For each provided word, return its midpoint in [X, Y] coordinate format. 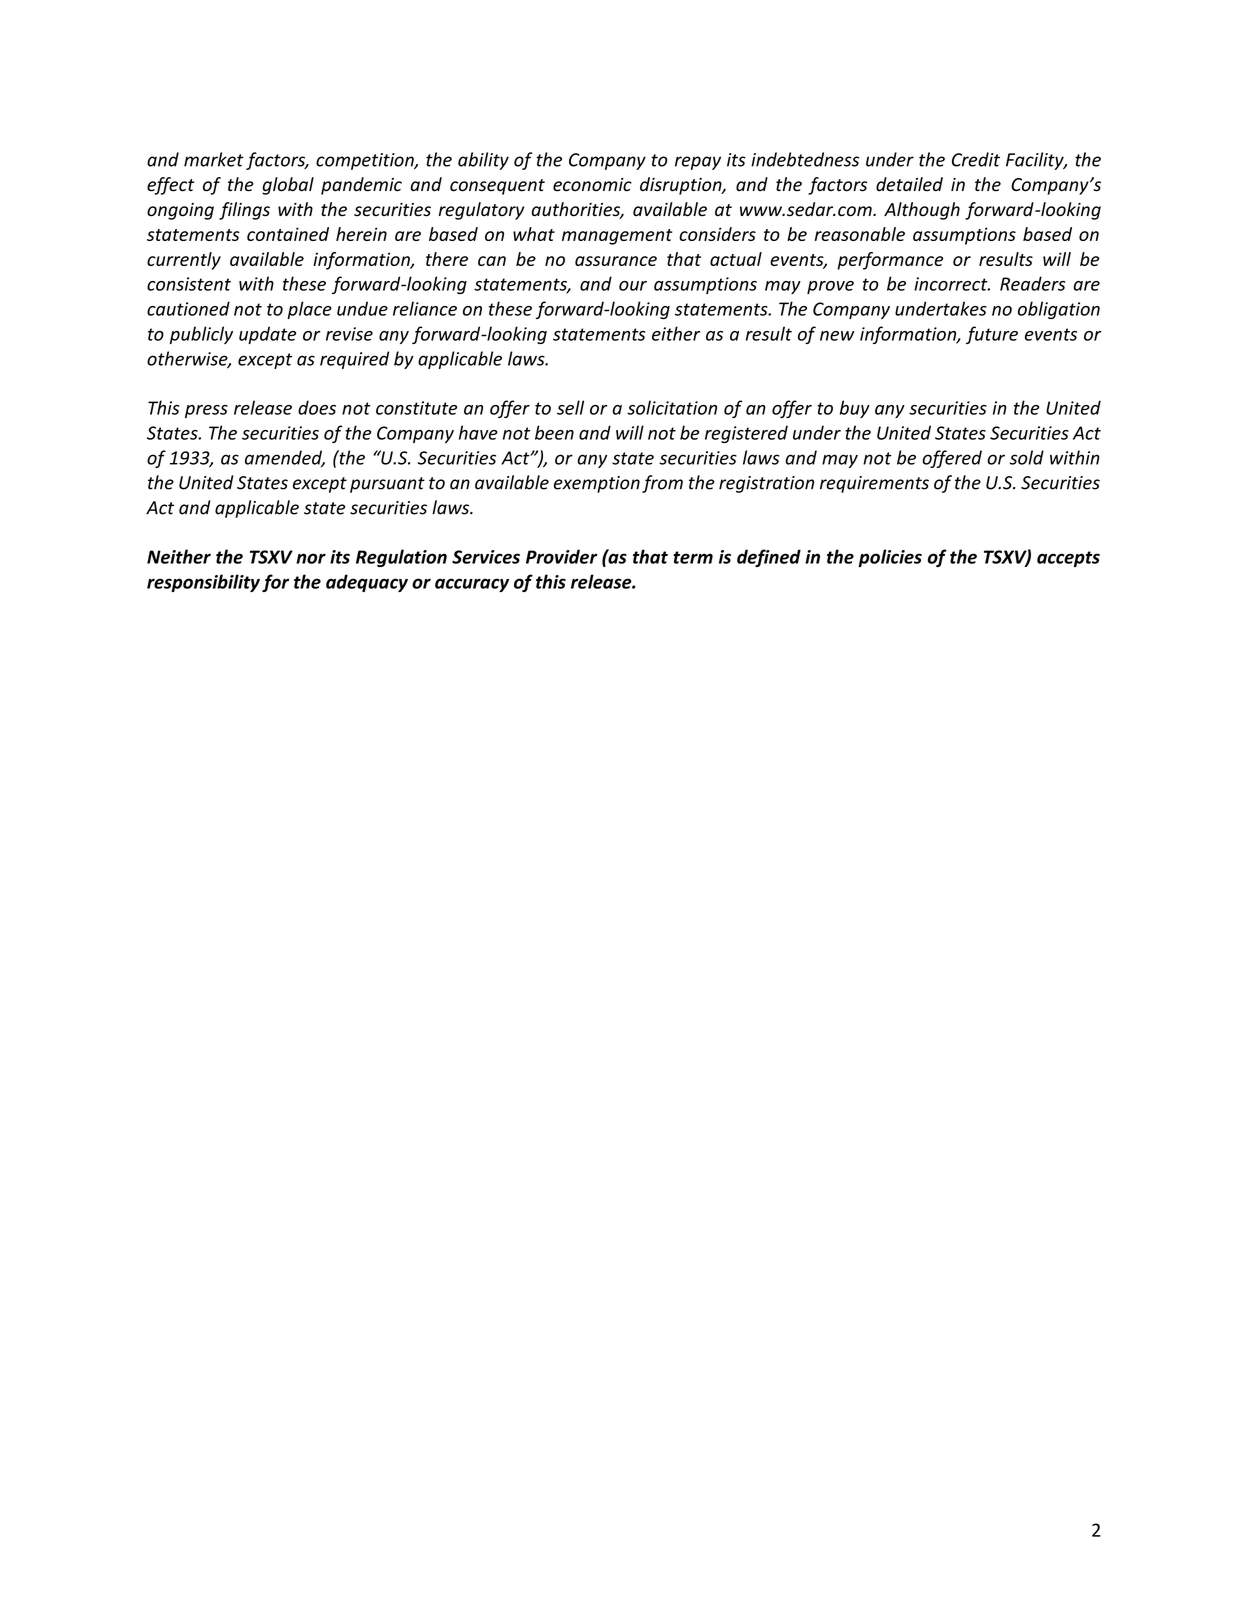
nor [311, 558]
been [554, 432]
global [288, 186]
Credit [976, 159]
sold [1027, 457]
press [206, 411]
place [309, 310]
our [633, 286]
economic [592, 185]
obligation [1059, 310]
